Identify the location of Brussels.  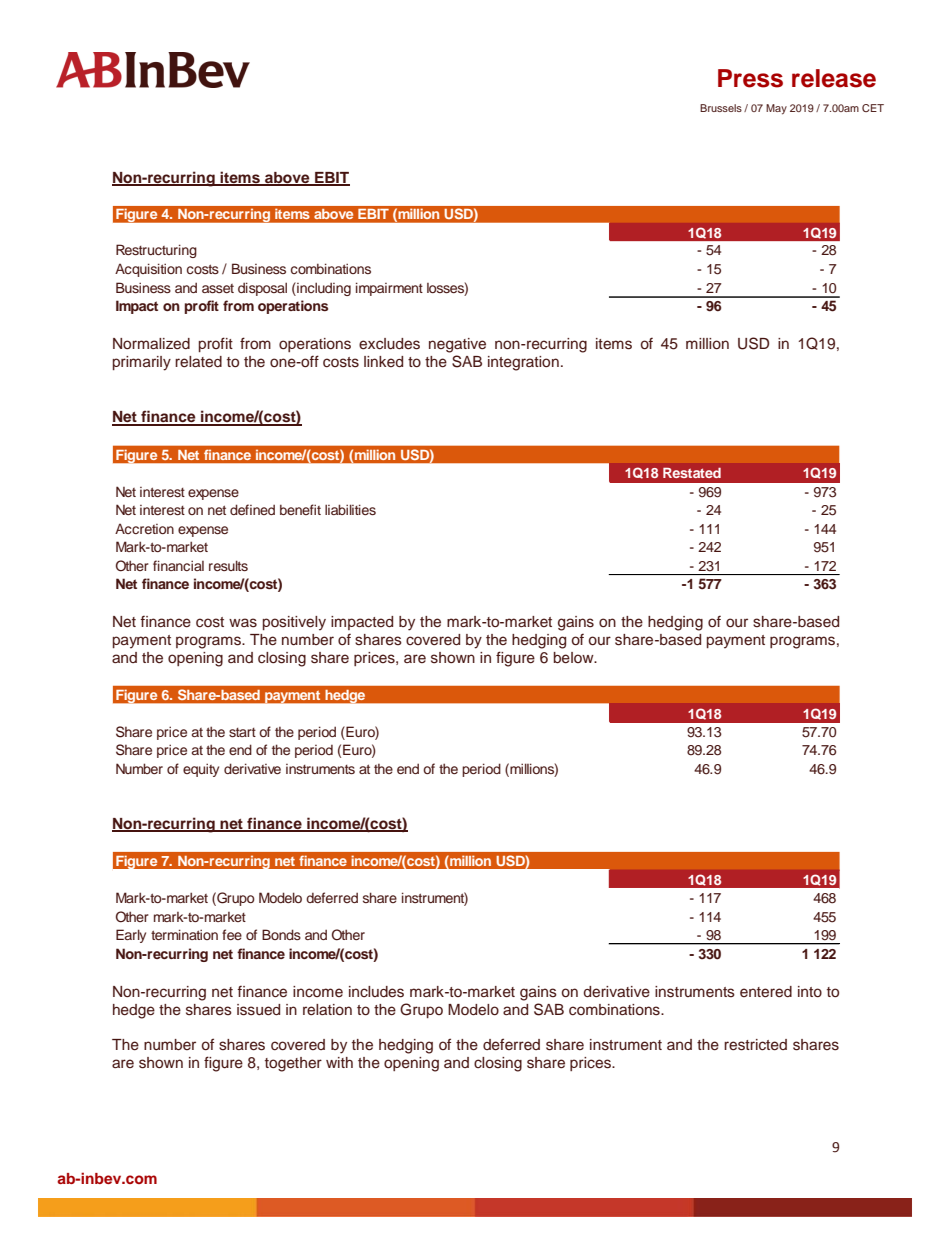
(721, 108).
